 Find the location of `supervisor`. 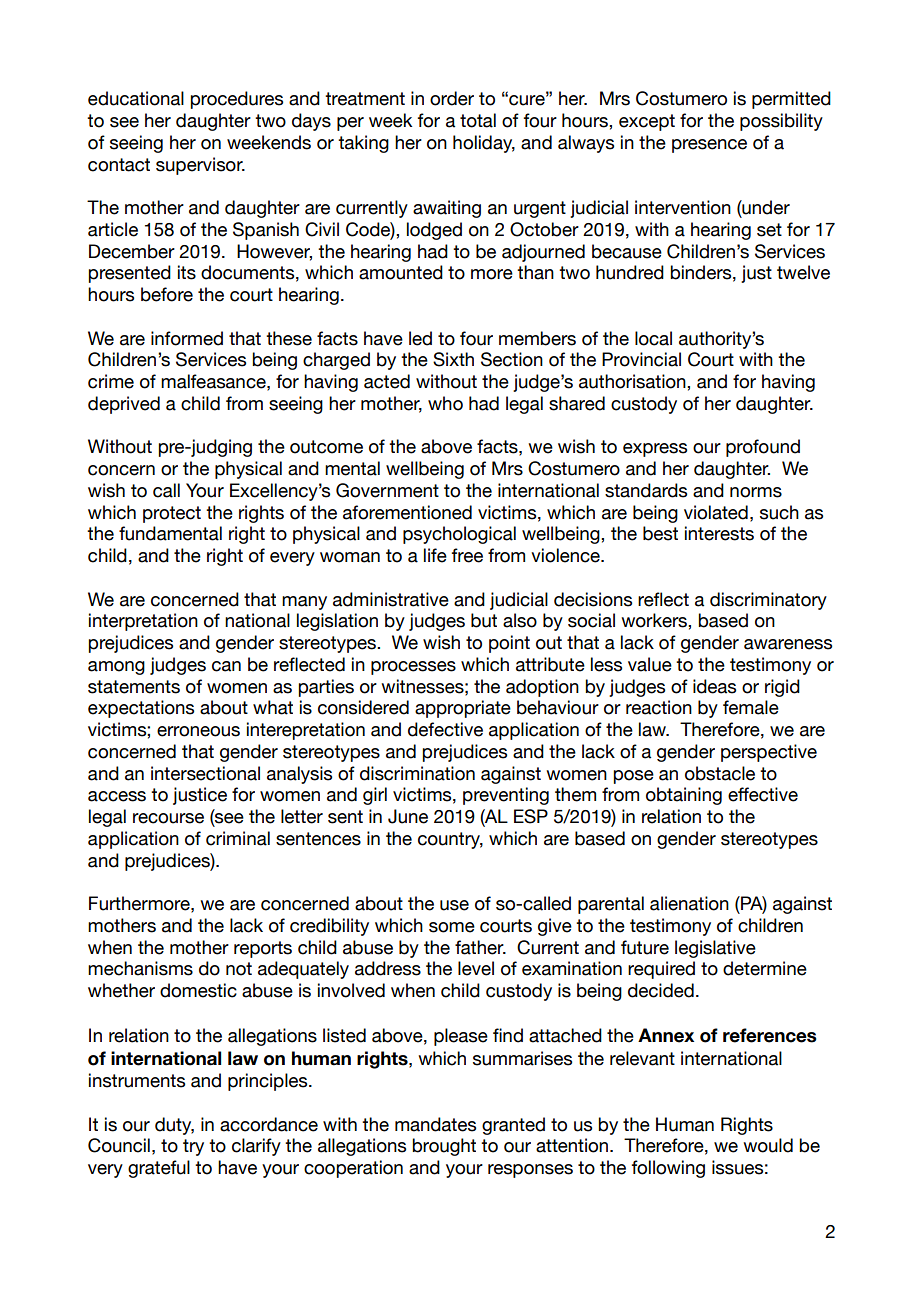

supervisor is located at coordinates (200, 166).
